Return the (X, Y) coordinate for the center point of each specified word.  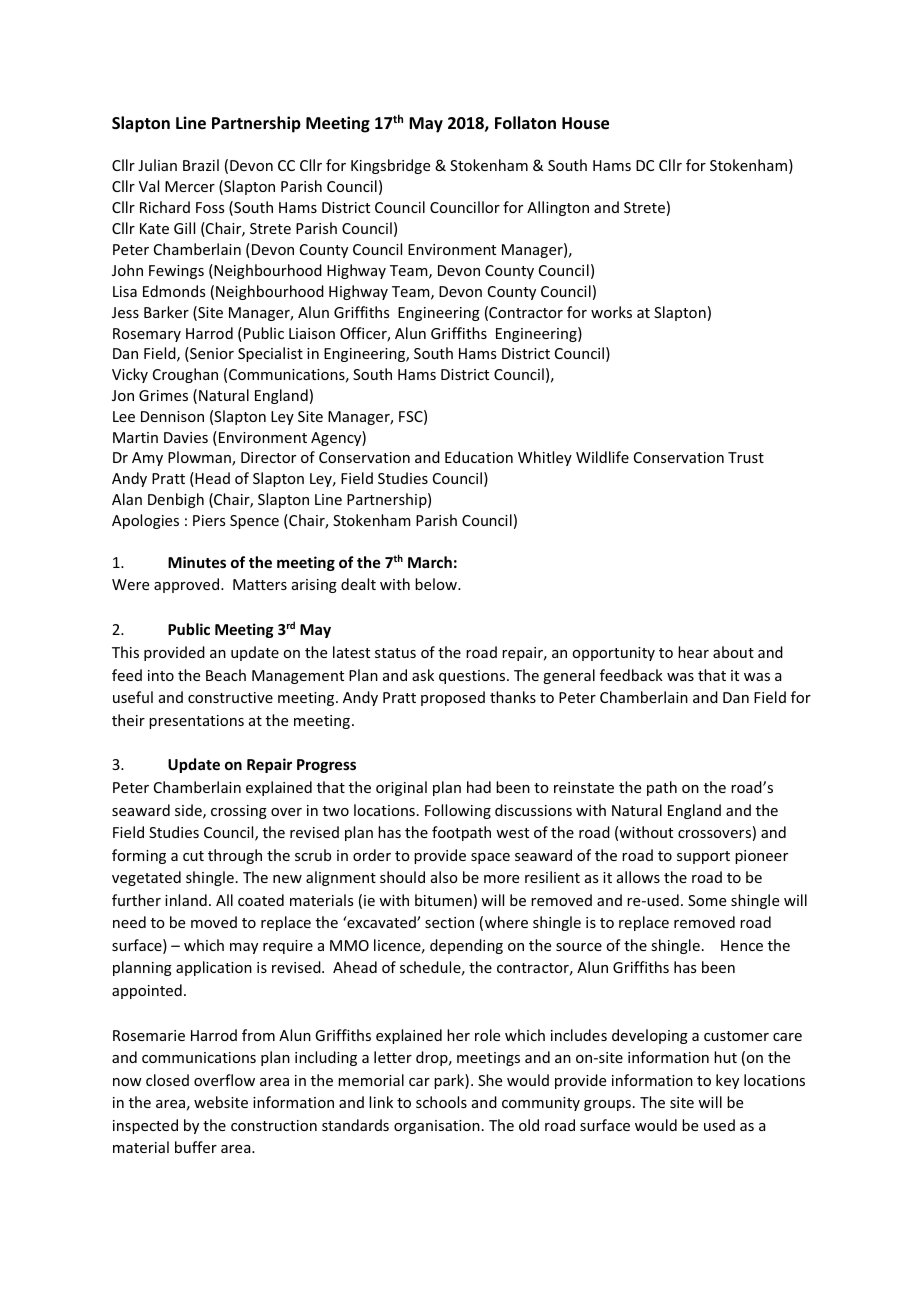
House (585, 123)
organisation (437, 1127)
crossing (239, 812)
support (703, 857)
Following (458, 811)
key (727, 1081)
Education (479, 457)
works (611, 312)
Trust (746, 457)
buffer (196, 1147)
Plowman (200, 458)
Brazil (201, 165)
